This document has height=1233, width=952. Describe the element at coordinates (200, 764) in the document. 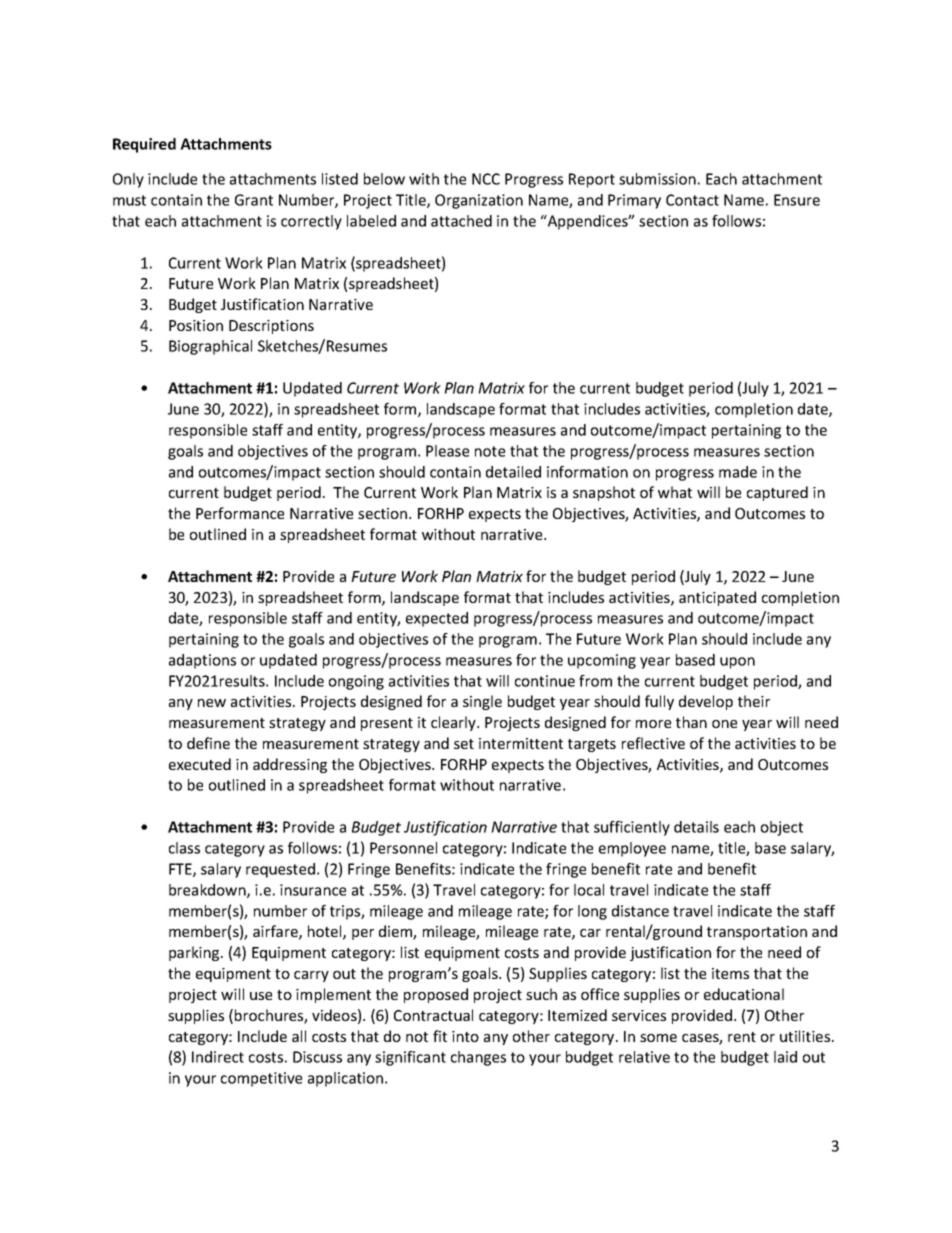

I see `executed` at that location.
